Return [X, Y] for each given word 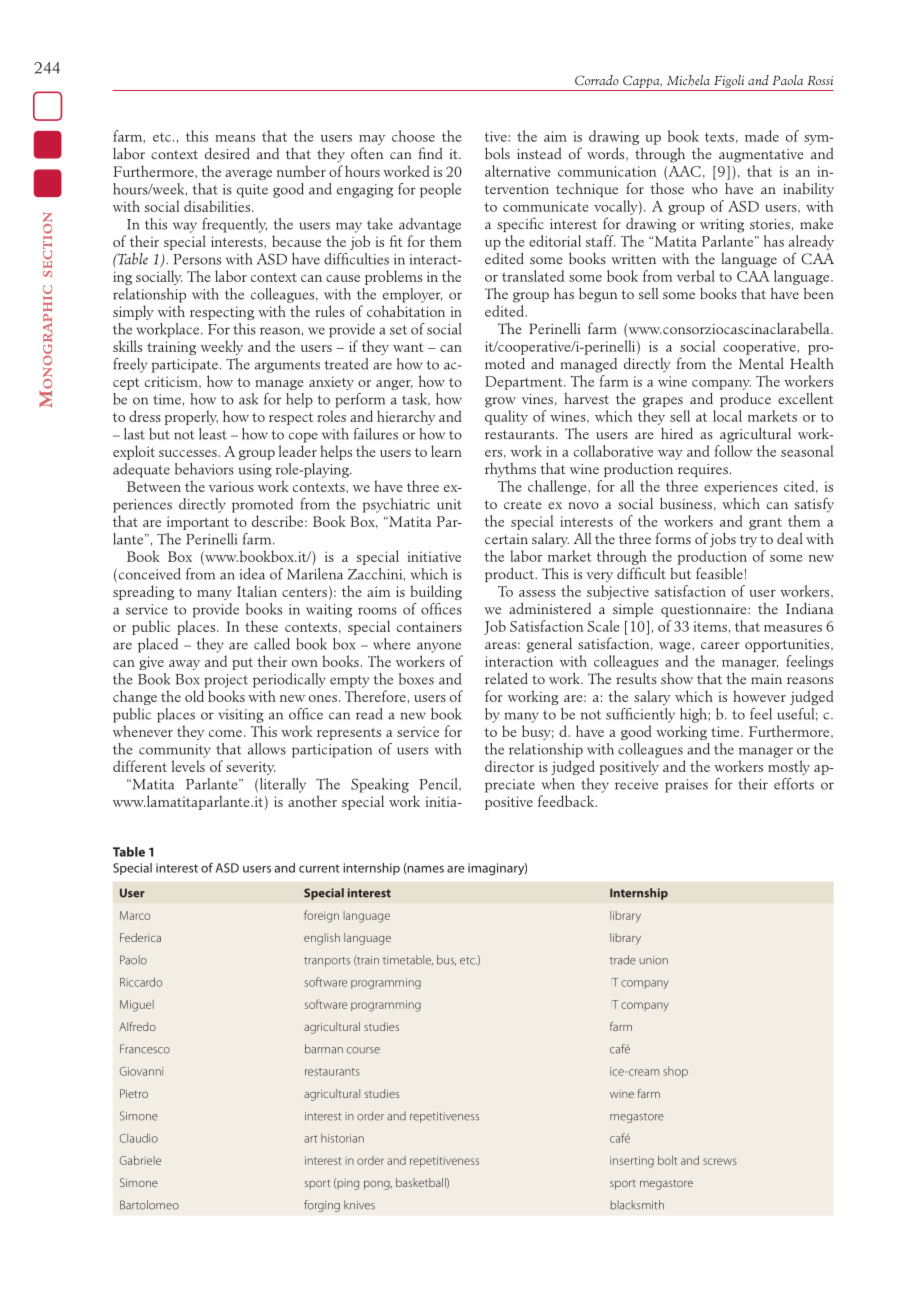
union [653, 960]
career [720, 645]
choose [413, 136]
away [184, 665]
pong [378, 1185]
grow [500, 402]
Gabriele [140, 1160]
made [762, 136]
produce [745, 400]
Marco [135, 915]
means [235, 138]
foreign [321, 916]
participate [185, 366]
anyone [439, 647]
